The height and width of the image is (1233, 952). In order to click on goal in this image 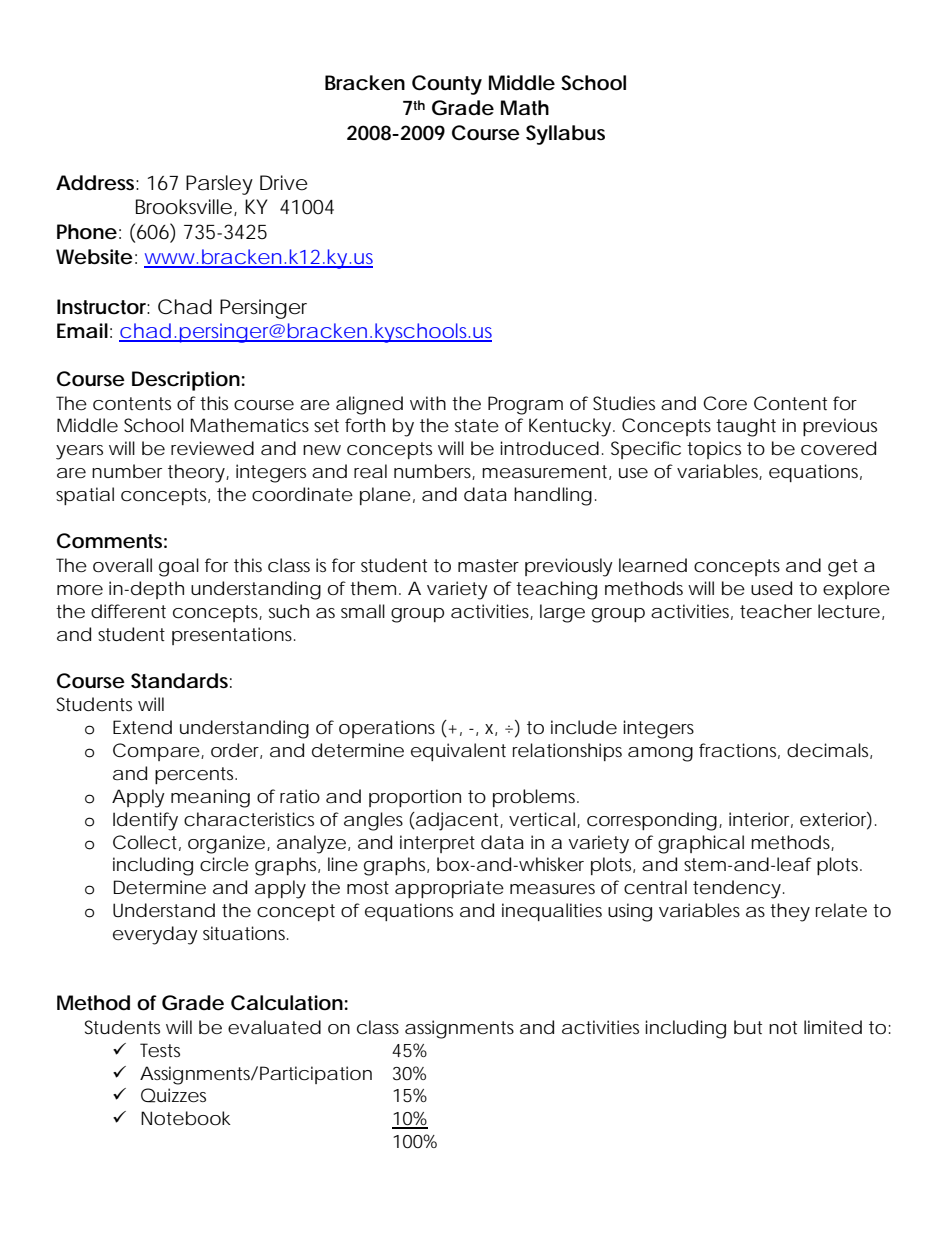, I will do `click(179, 567)`.
